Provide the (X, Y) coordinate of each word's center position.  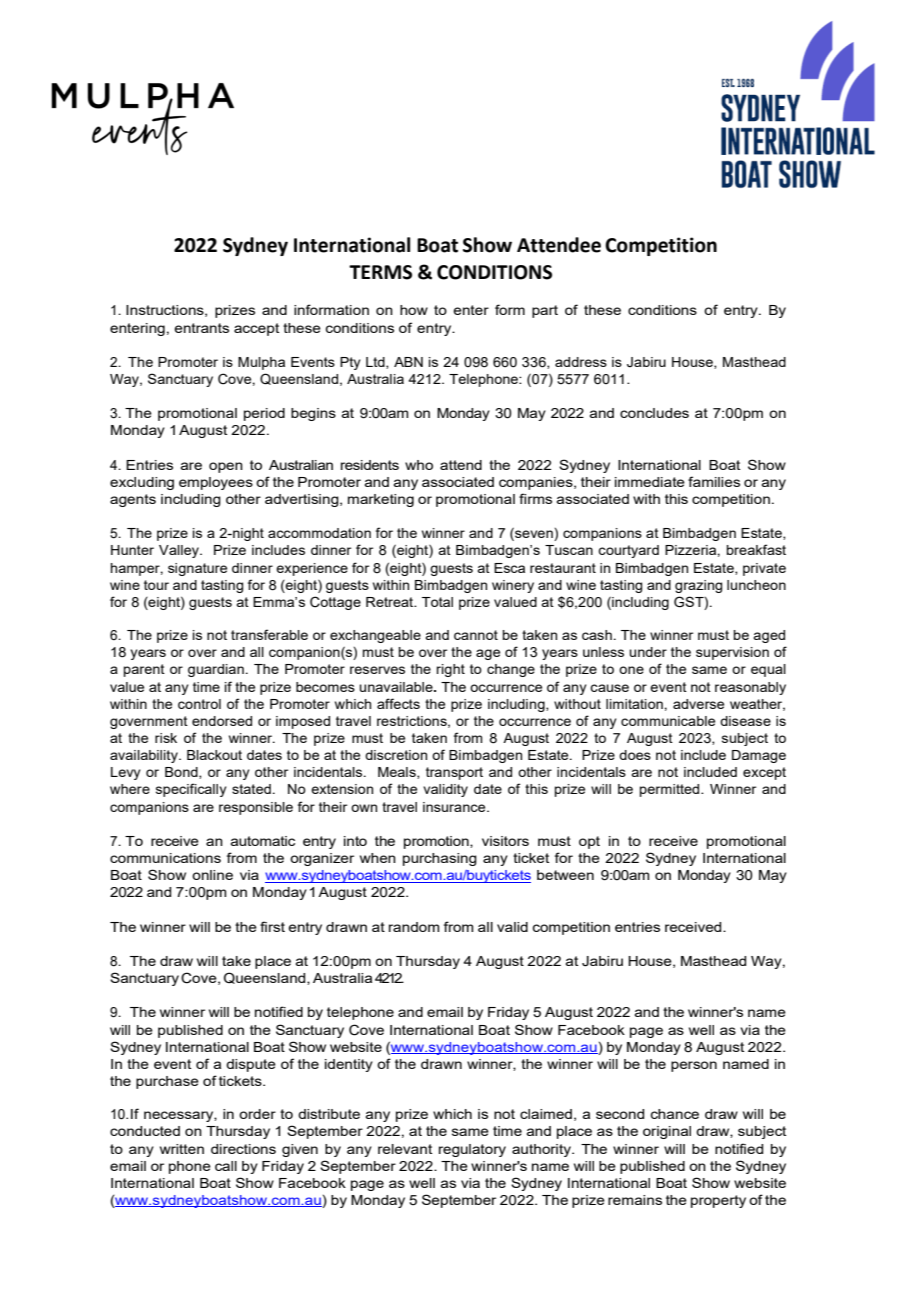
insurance (455, 807)
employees (216, 483)
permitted (671, 790)
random (414, 927)
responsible (256, 808)
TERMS (380, 272)
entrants (201, 328)
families (714, 481)
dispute (251, 1065)
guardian (216, 670)
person (694, 1066)
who (419, 465)
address (581, 362)
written (182, 1149)
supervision (732, 653)
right (451, 670)
